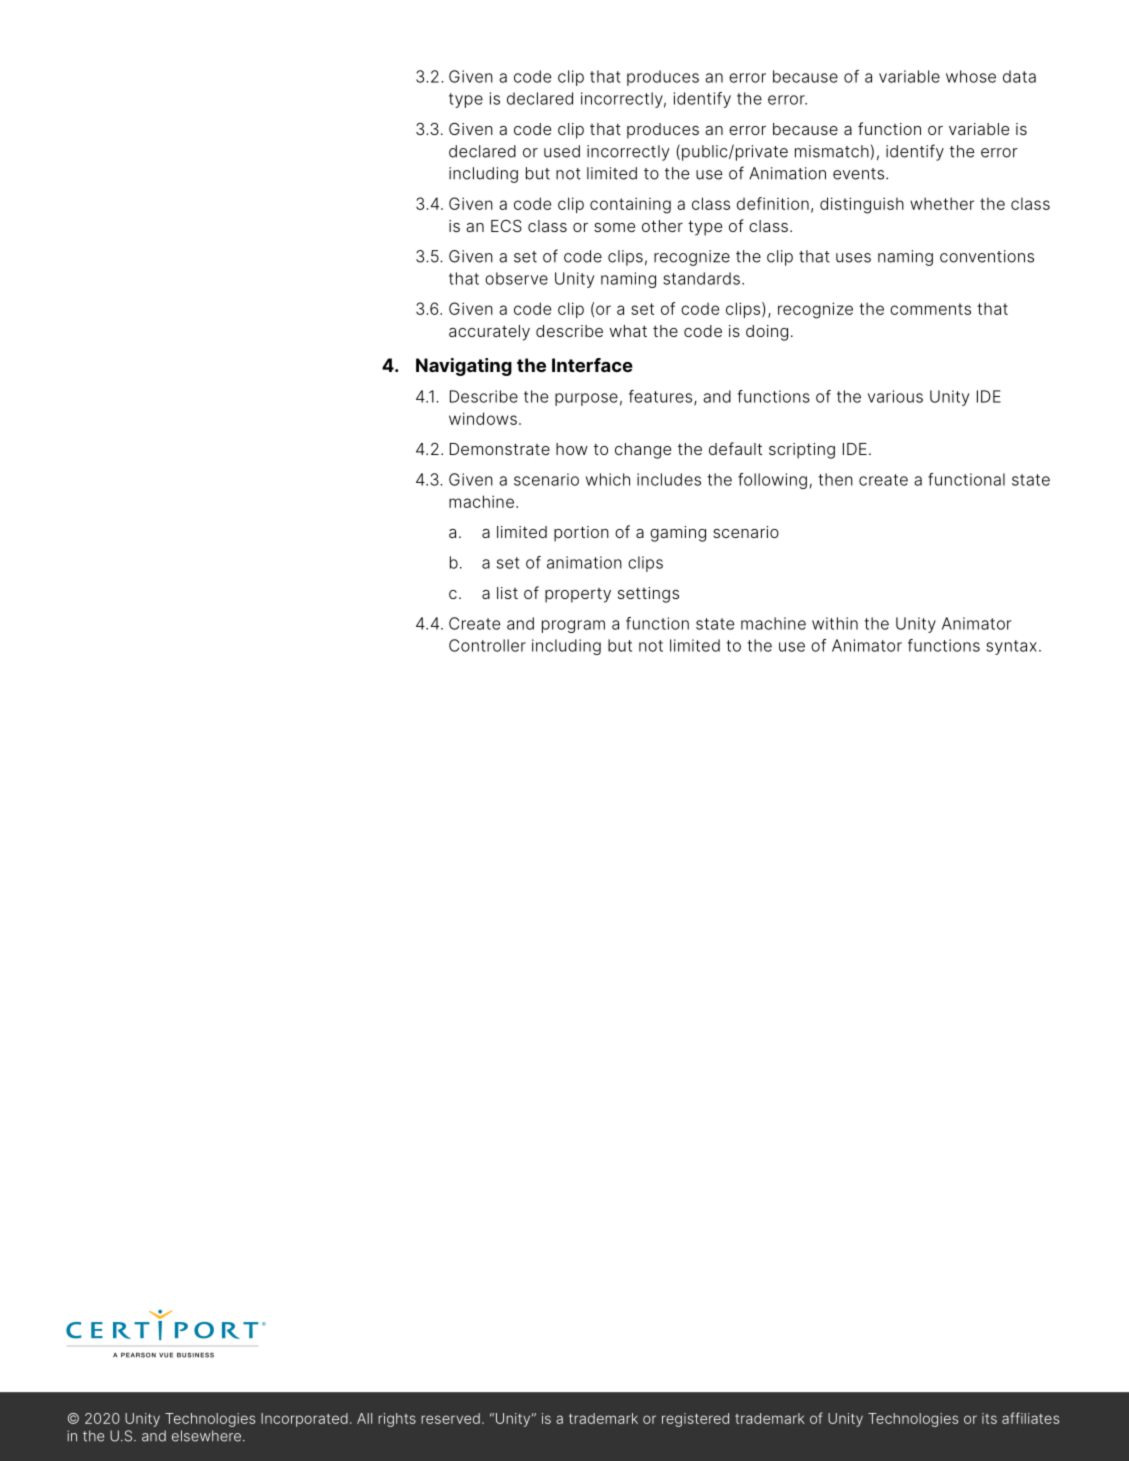 The width and height of the page is (1129, 1461). Describe the element at coordinates (487, 645) in the page. I see `Controller` at that location.
